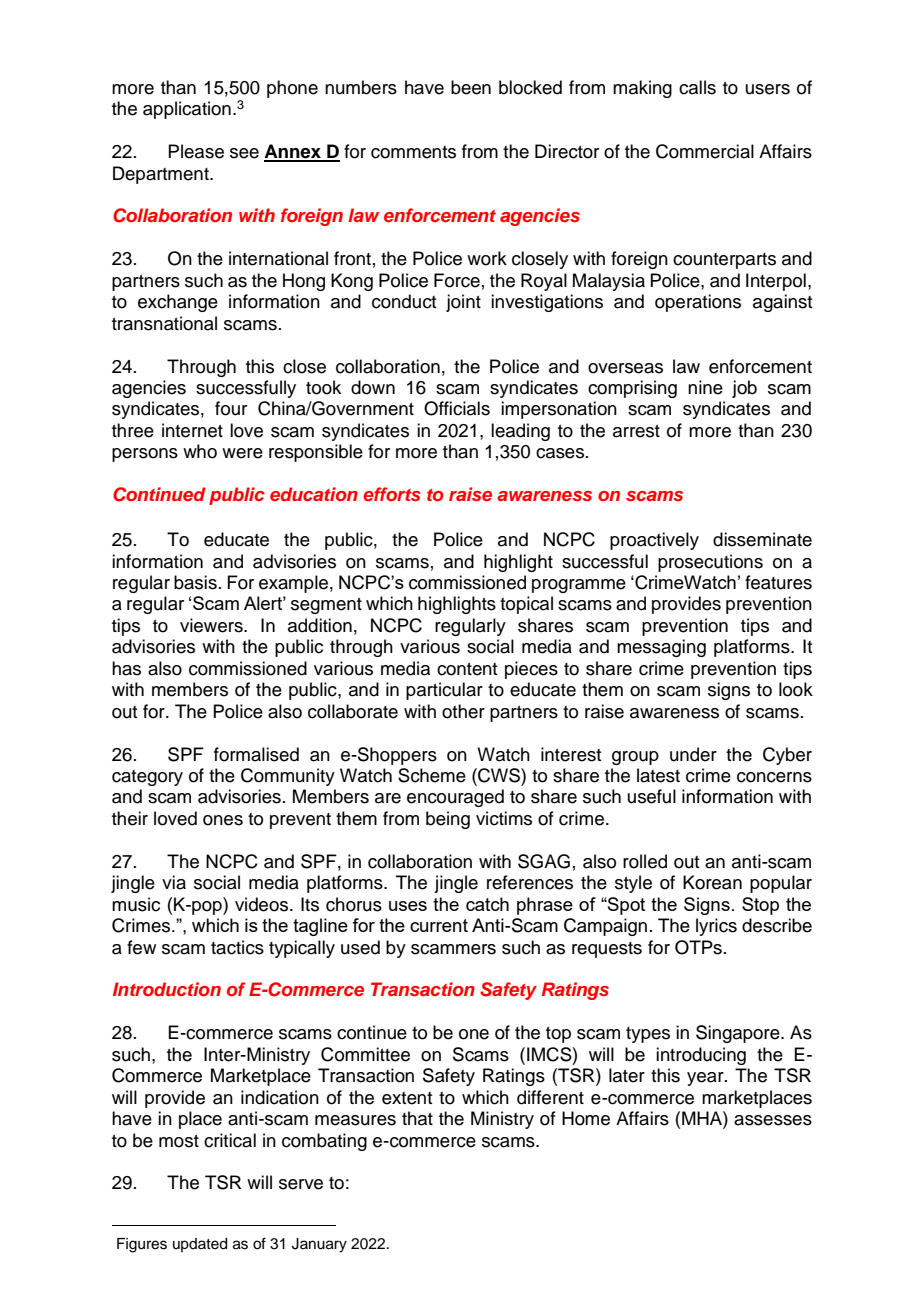 The height and width of the screenshot is (1308, 924). I want to click on disseminate, so click(762, 539).
